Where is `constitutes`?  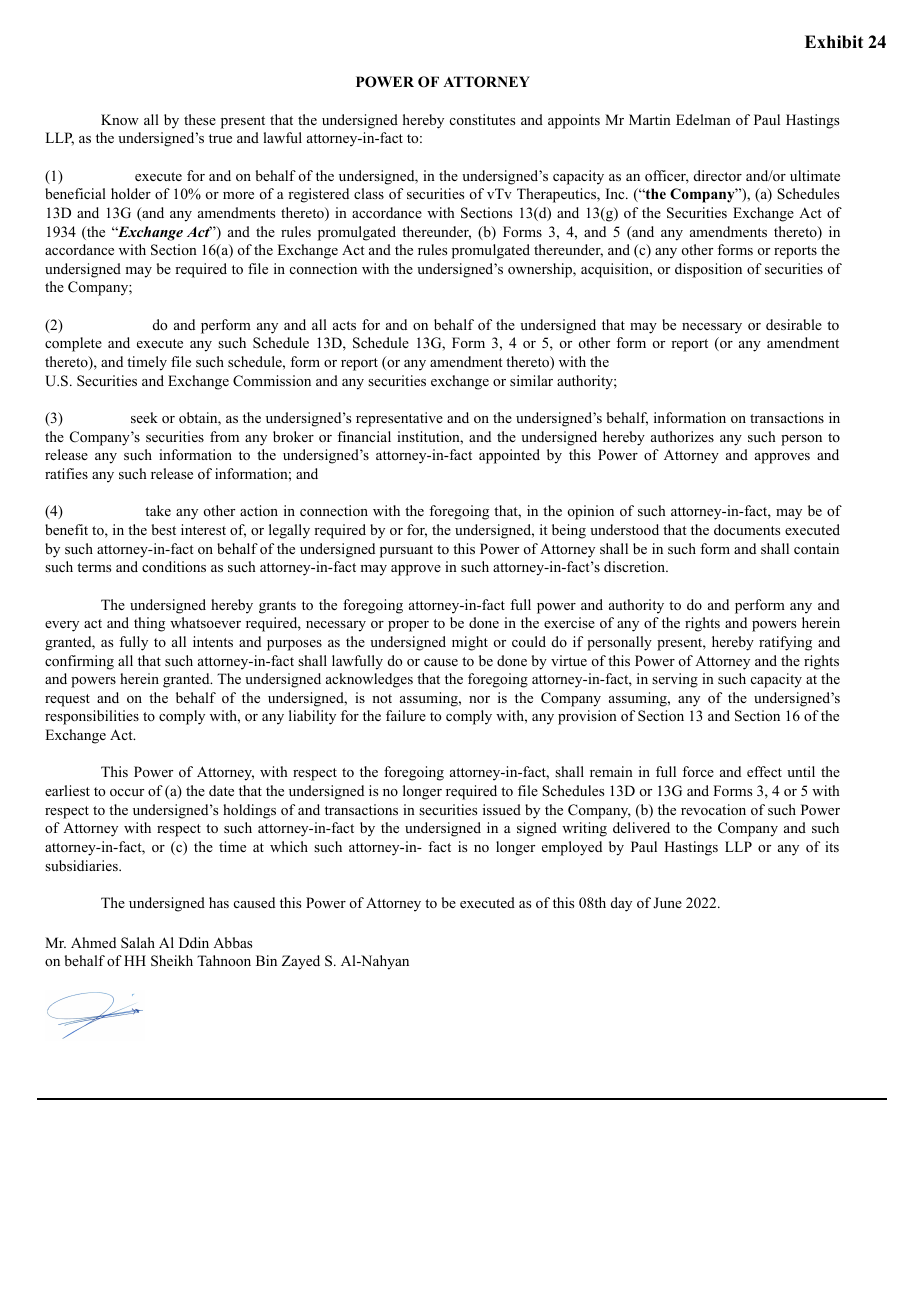 constitutes is located at coordinates (482, 119).
